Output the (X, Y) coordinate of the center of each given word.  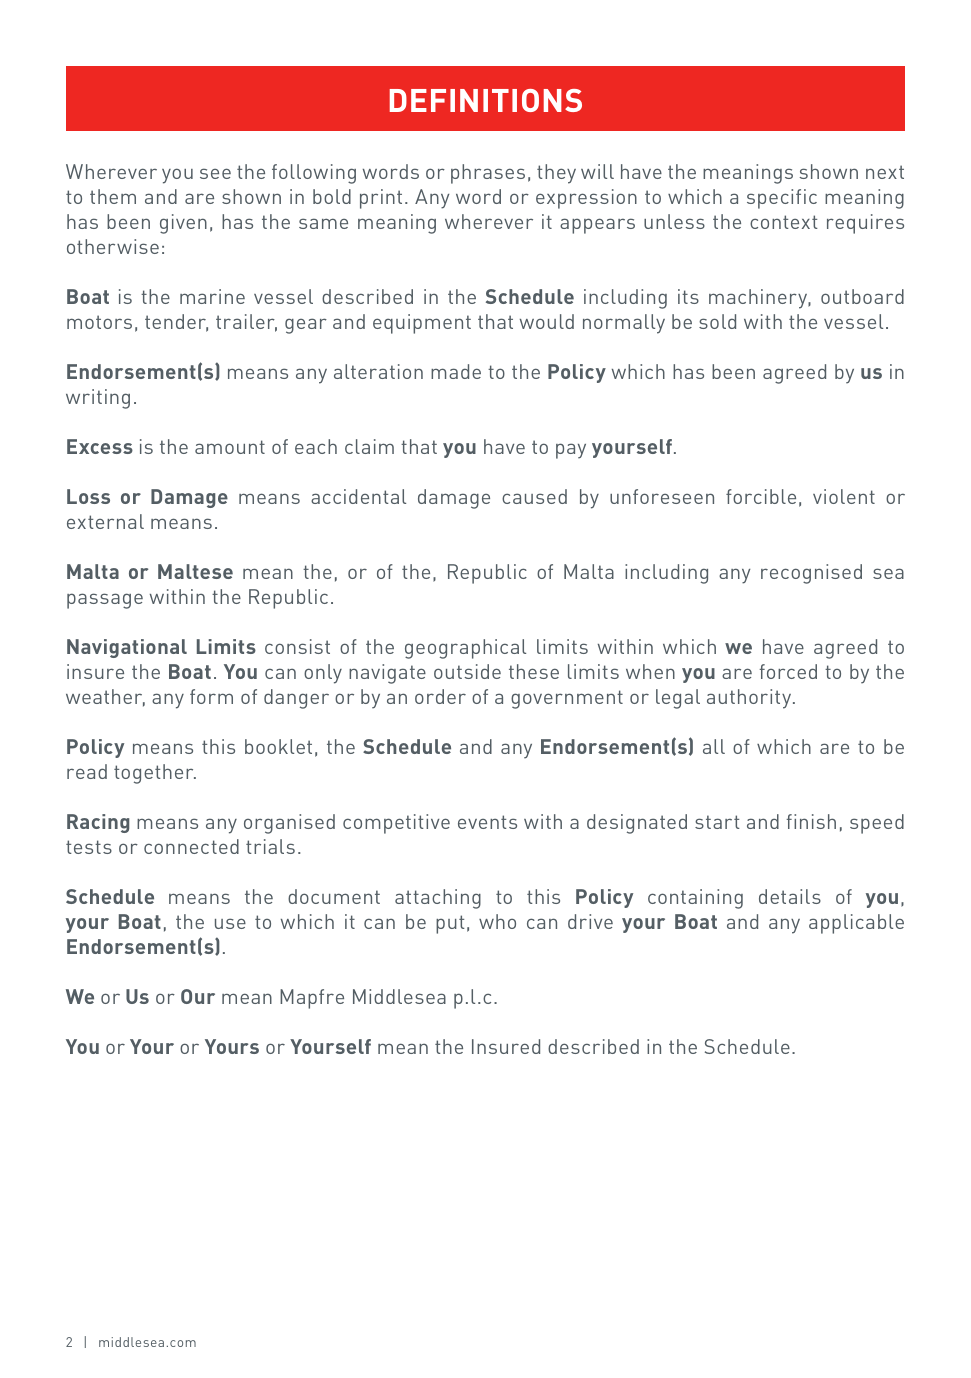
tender (176, 323)
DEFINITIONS (486, 100)
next (885, 172)
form (211, 696)
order (440, 696)
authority (750, 699)
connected (191, 846)
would (547, 321)
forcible (761, 496)
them (113, 196)
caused (534, 496)
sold (717, 321)
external (105, 521)
